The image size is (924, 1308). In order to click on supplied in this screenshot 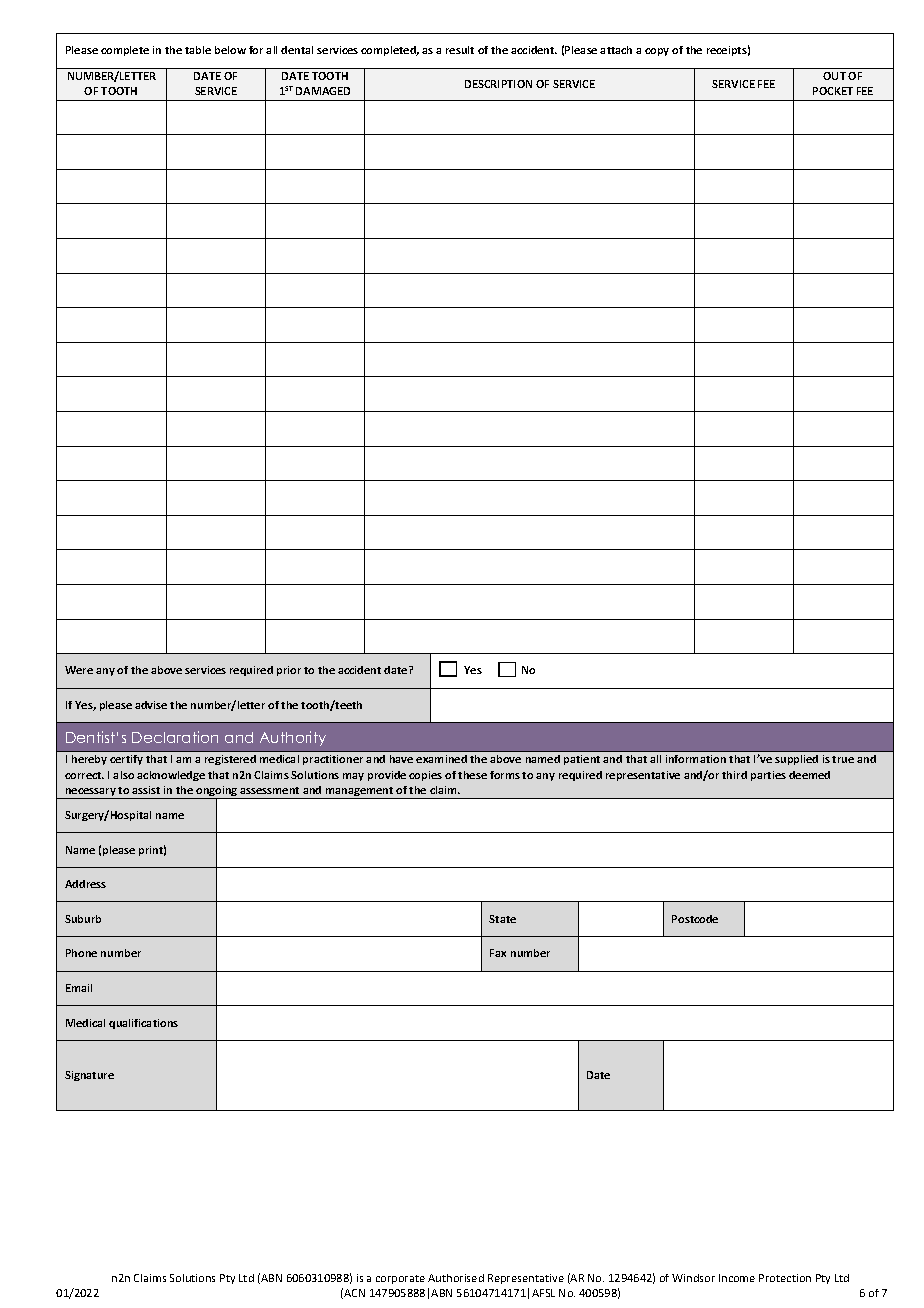, I will do `click(796, 760)`.
